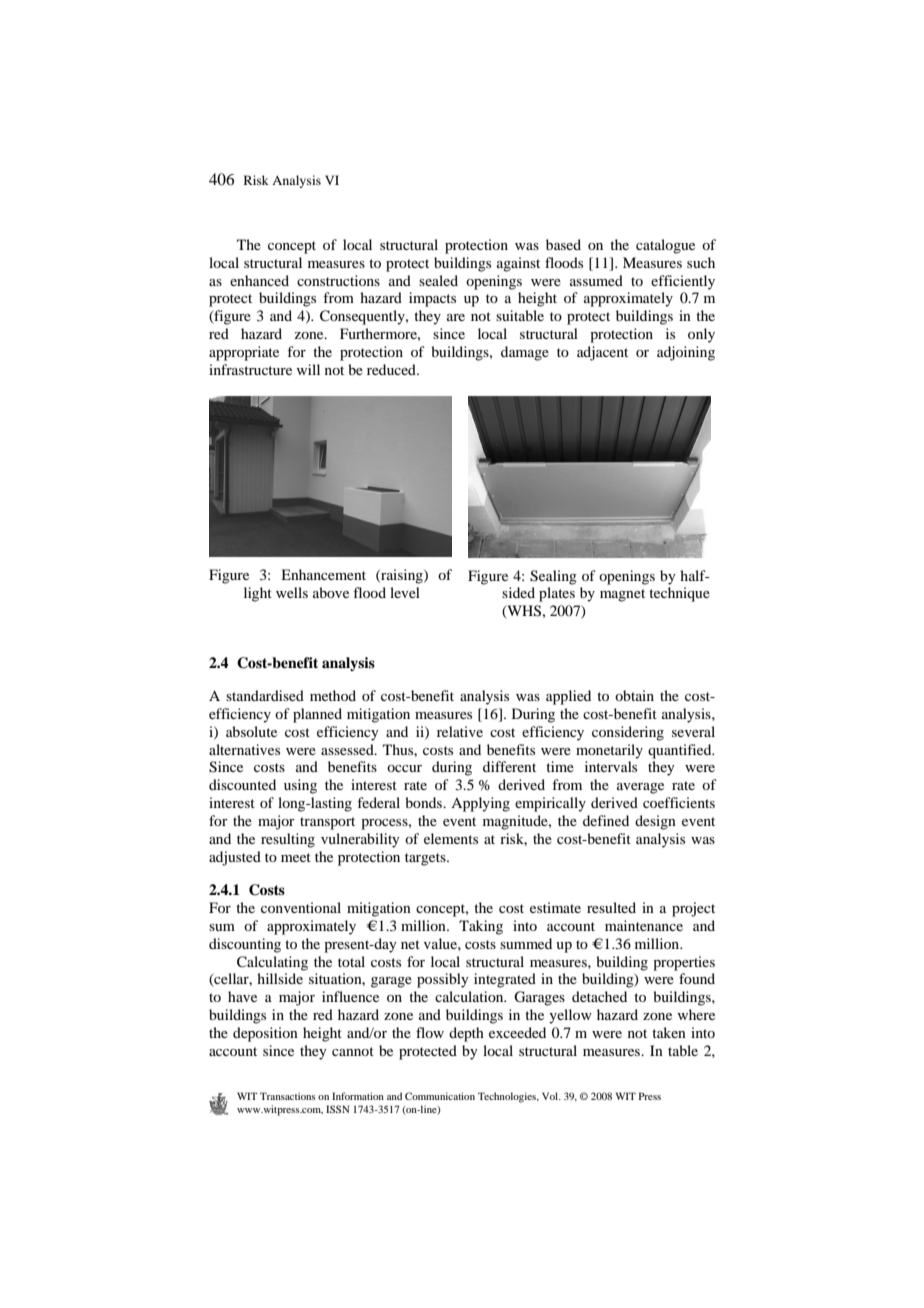  I want to click on Transactions, so click(288, 1096).
